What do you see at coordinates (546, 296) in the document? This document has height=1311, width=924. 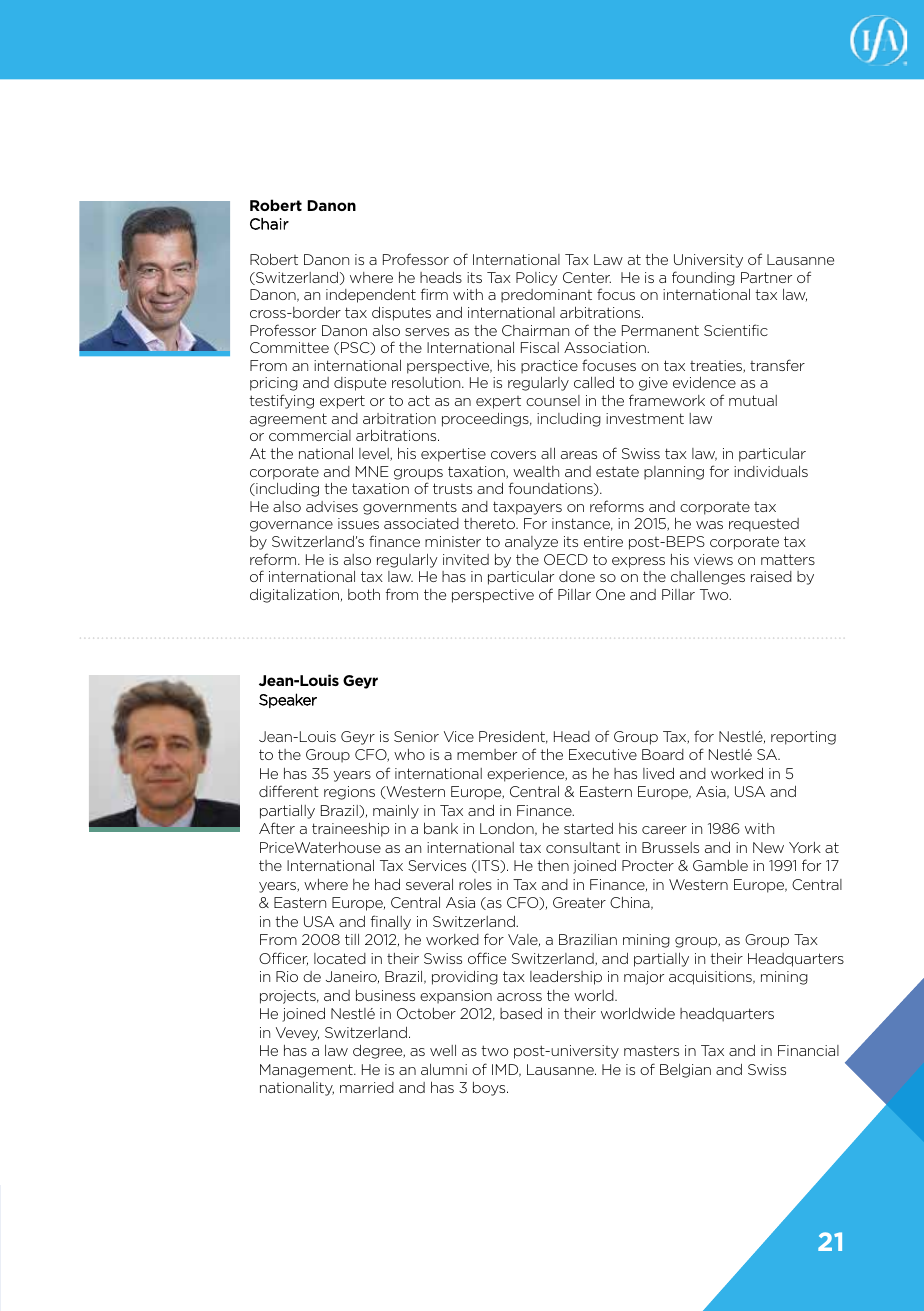 I see `predominant` at bounding box center [546, 296].
